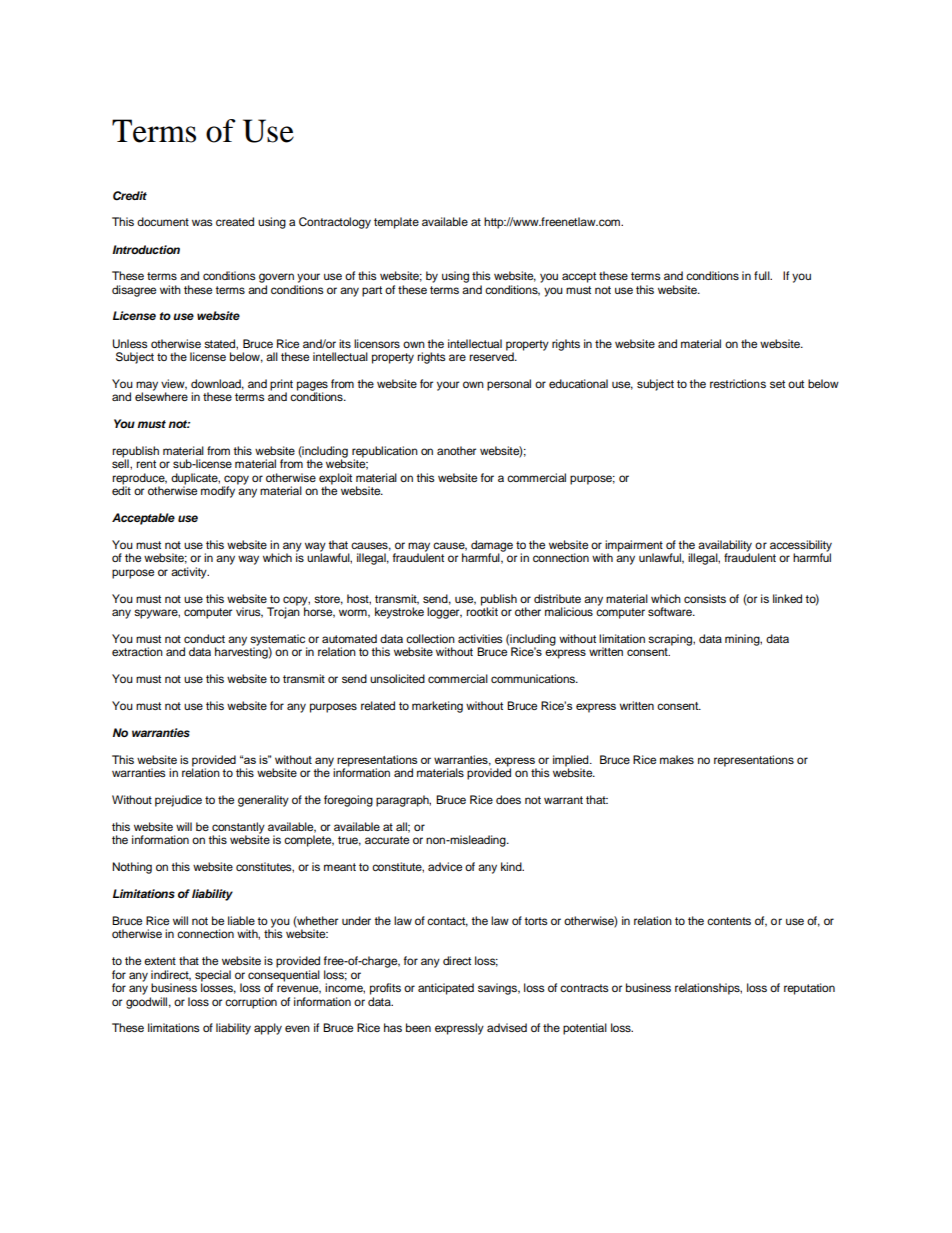 The image size is (952, 1233). What do you see at coordinates (677, 759) in the screenshot?
I see `makes` at bounding box center [677, 759].
